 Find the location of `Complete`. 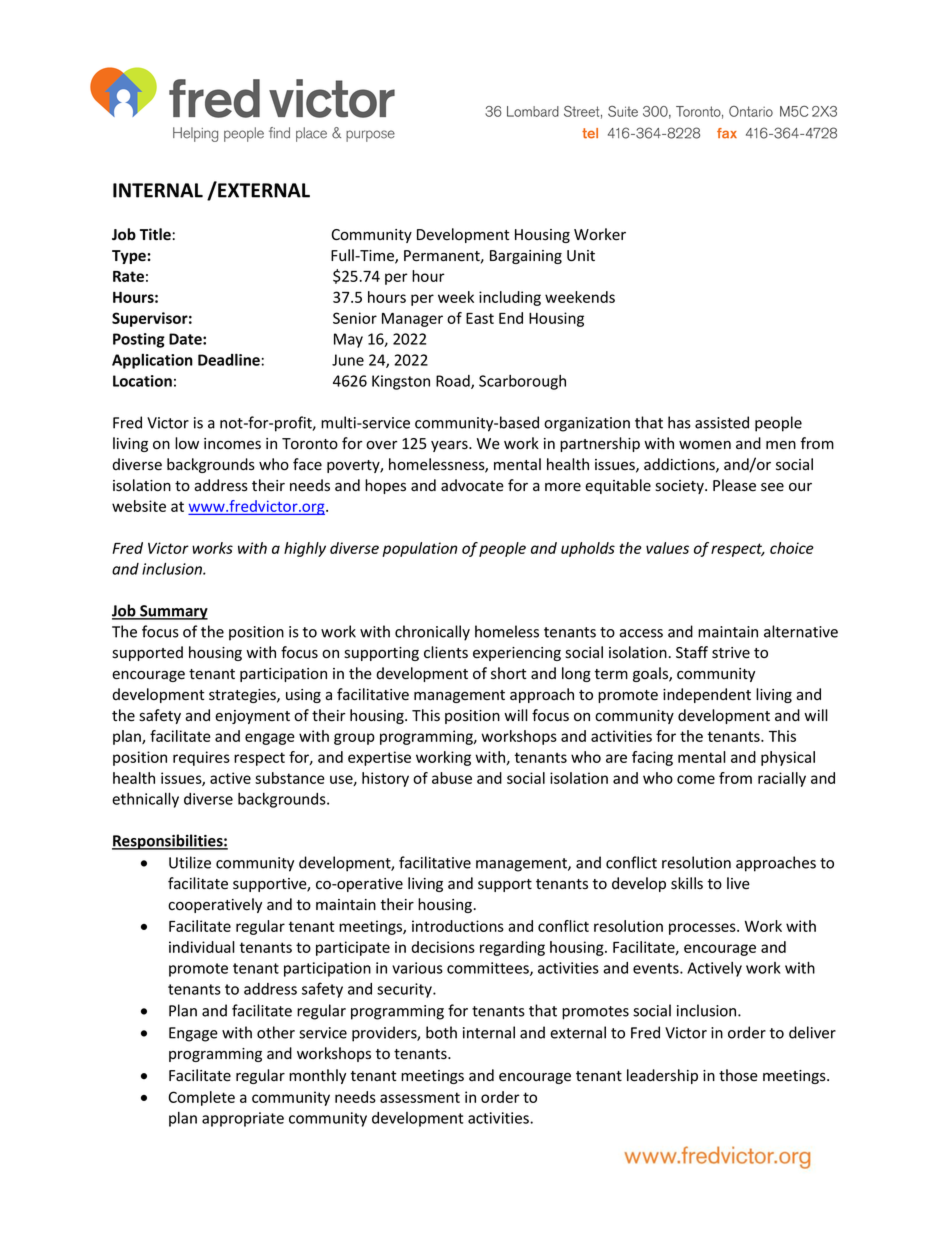

Complete is located at coordinates (201, 1098).
